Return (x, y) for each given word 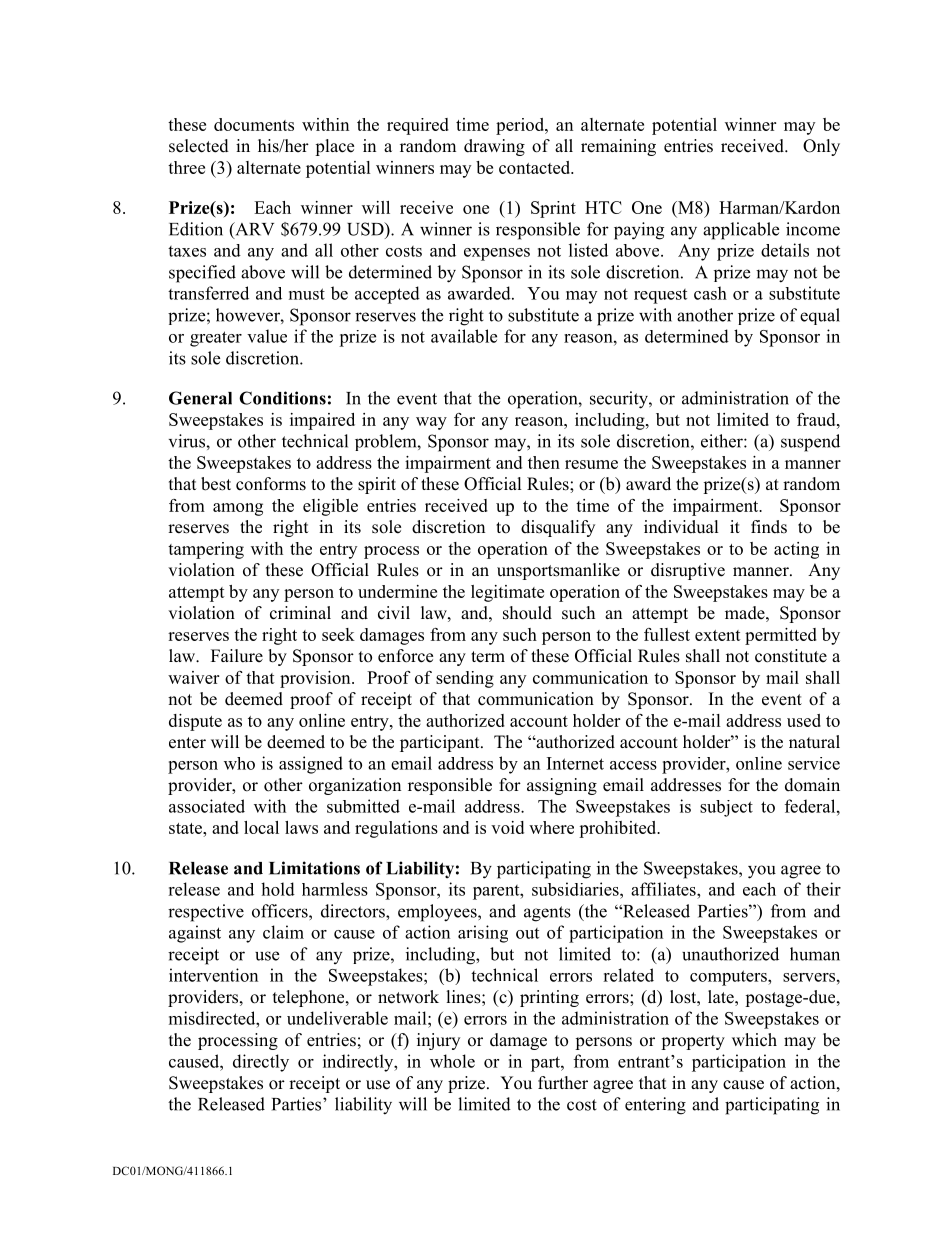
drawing (494, 147)
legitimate (507, 593)
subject (726, 808)
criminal (300, 613)
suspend (810, 443)
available (464, 336)
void (507, 827)
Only (821, 147)
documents (254, 124)
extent (718, 635)
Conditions (282, 398)
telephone (310, 998)
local (261, 827)
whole (452, 1061)
